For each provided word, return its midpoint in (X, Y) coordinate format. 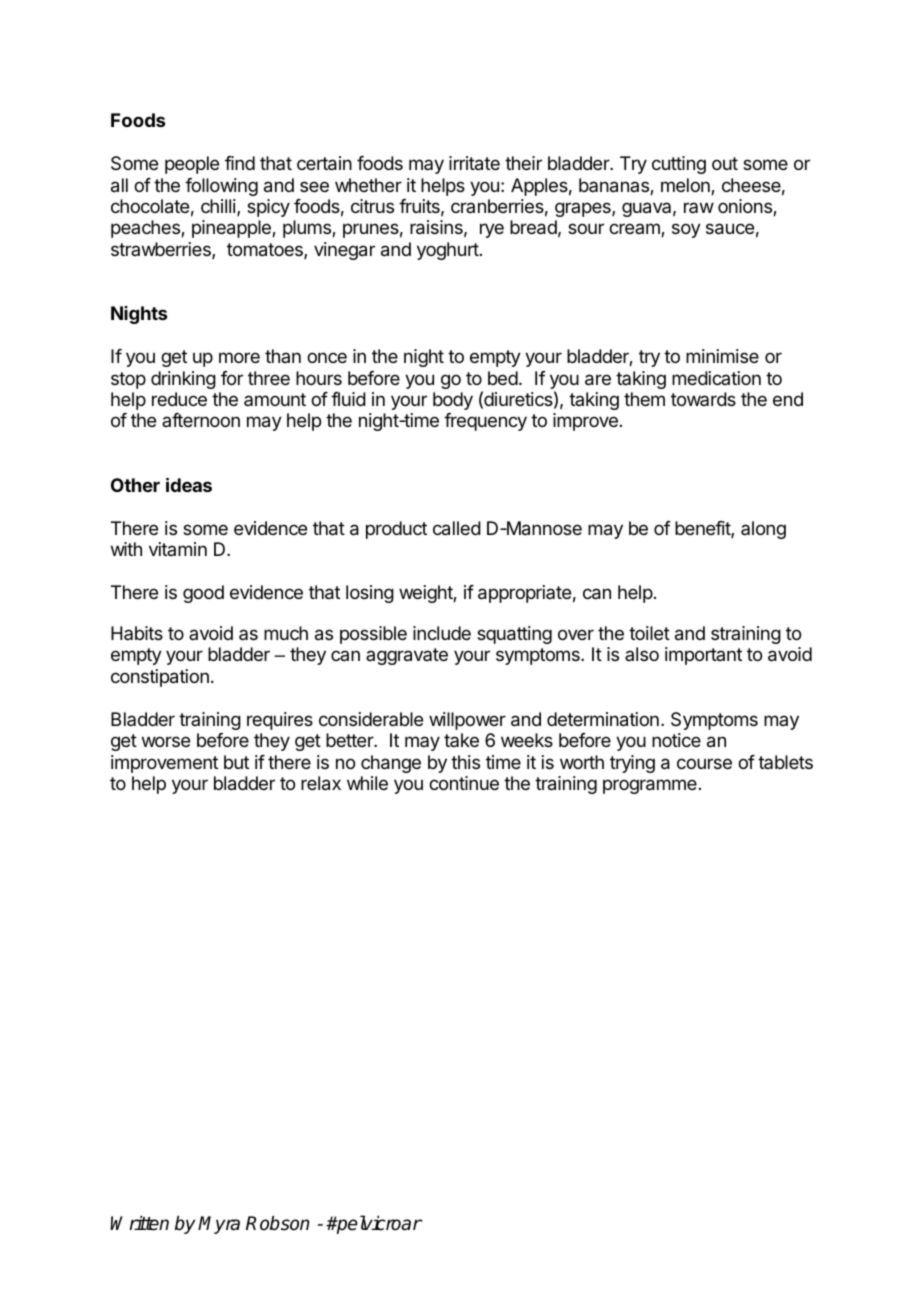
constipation (160, 678)
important (703, 656)
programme (650, 786)
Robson (277, 1223)
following (221, 187)
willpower (467, 721)
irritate (474, 163)
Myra (219, 1225)
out (725, 163)
